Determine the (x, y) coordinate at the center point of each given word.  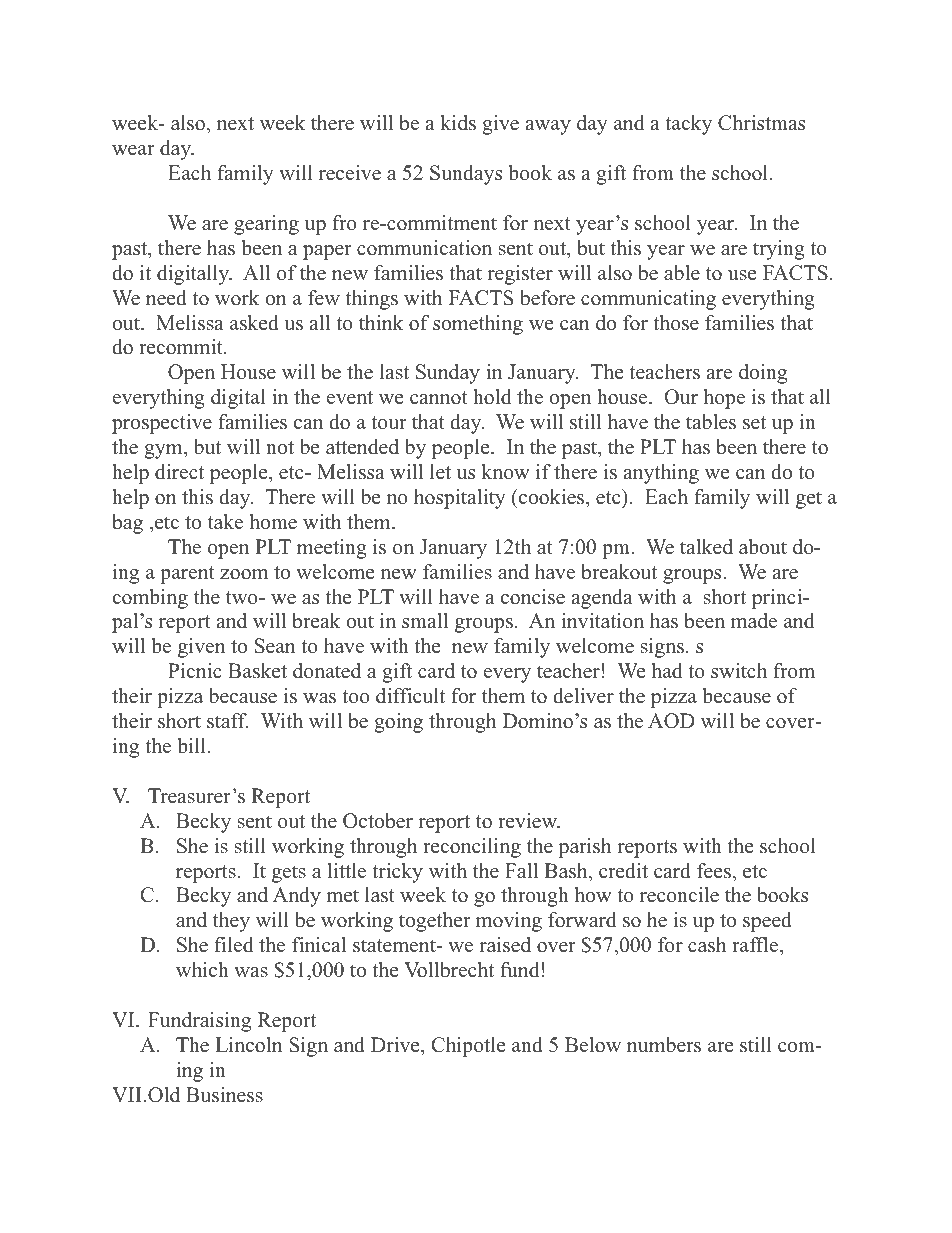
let (440, 472)
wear (133, 150)
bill (191, 746)
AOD (671, 721)
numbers (664, 1045)
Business (224, 1095)
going (398, 723)
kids (458, 123)
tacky (688, 125)
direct (179, 472)
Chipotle (469, 1047)
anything (661, 474)
